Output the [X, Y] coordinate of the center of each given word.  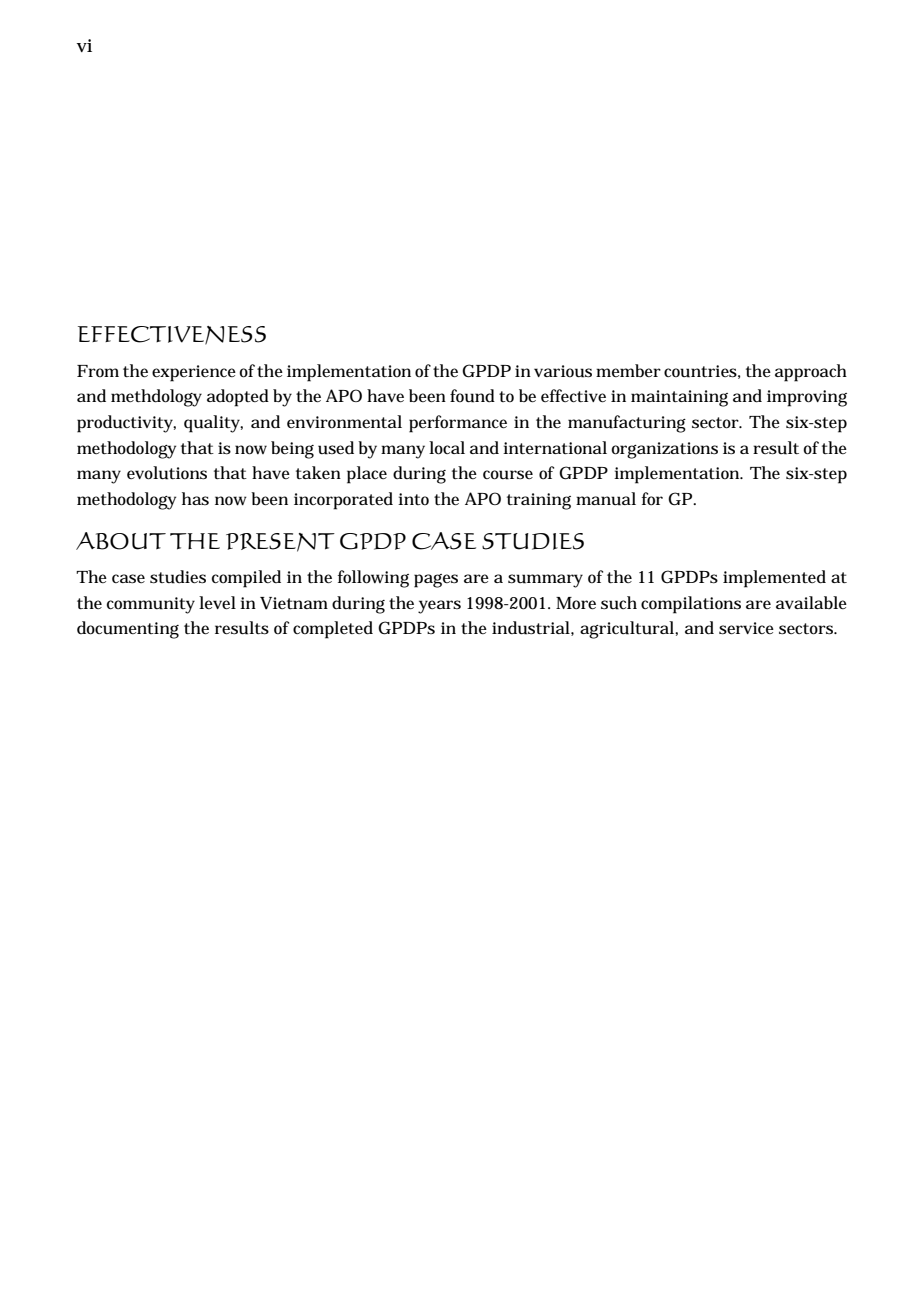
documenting [128, 630]
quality [213, 424]
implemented [774, 579]
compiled [246, 579]
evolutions [167, 473]
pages [436, 581]
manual [606, 499]
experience [194, 373]
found [472, 396]
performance [458, 424]
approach [811, 373]
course [508, 475]
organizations [664, 450]
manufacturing [627, 424]
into [413, 499]
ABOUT [121, 541]
